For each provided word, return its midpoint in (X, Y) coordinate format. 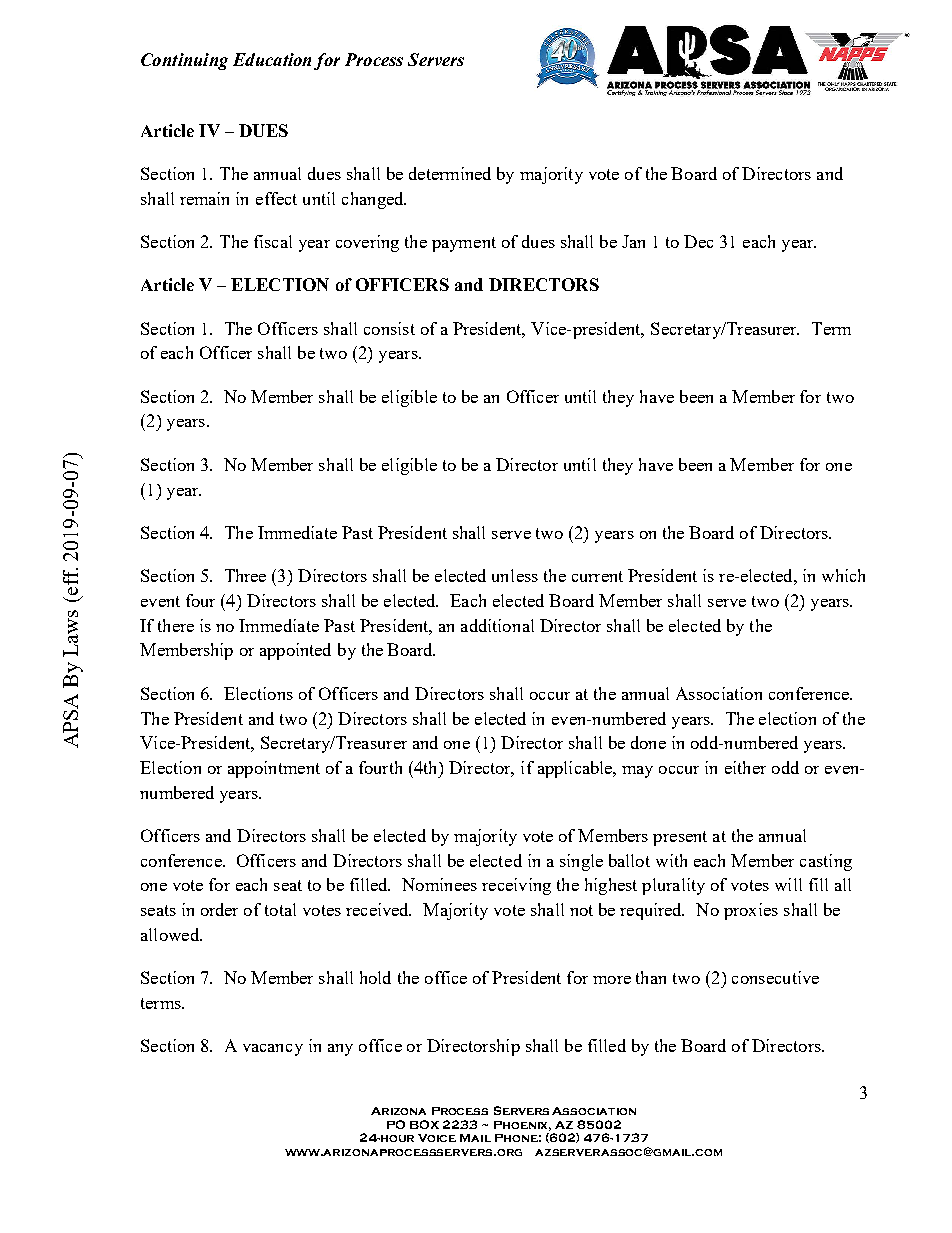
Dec (698, 241)
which (843, 575)
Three (245, 575)
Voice (437, 1138)
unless (515, 575)
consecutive (775, 977)
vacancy (273, 1050)
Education (272, 59)
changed (374, 200)
